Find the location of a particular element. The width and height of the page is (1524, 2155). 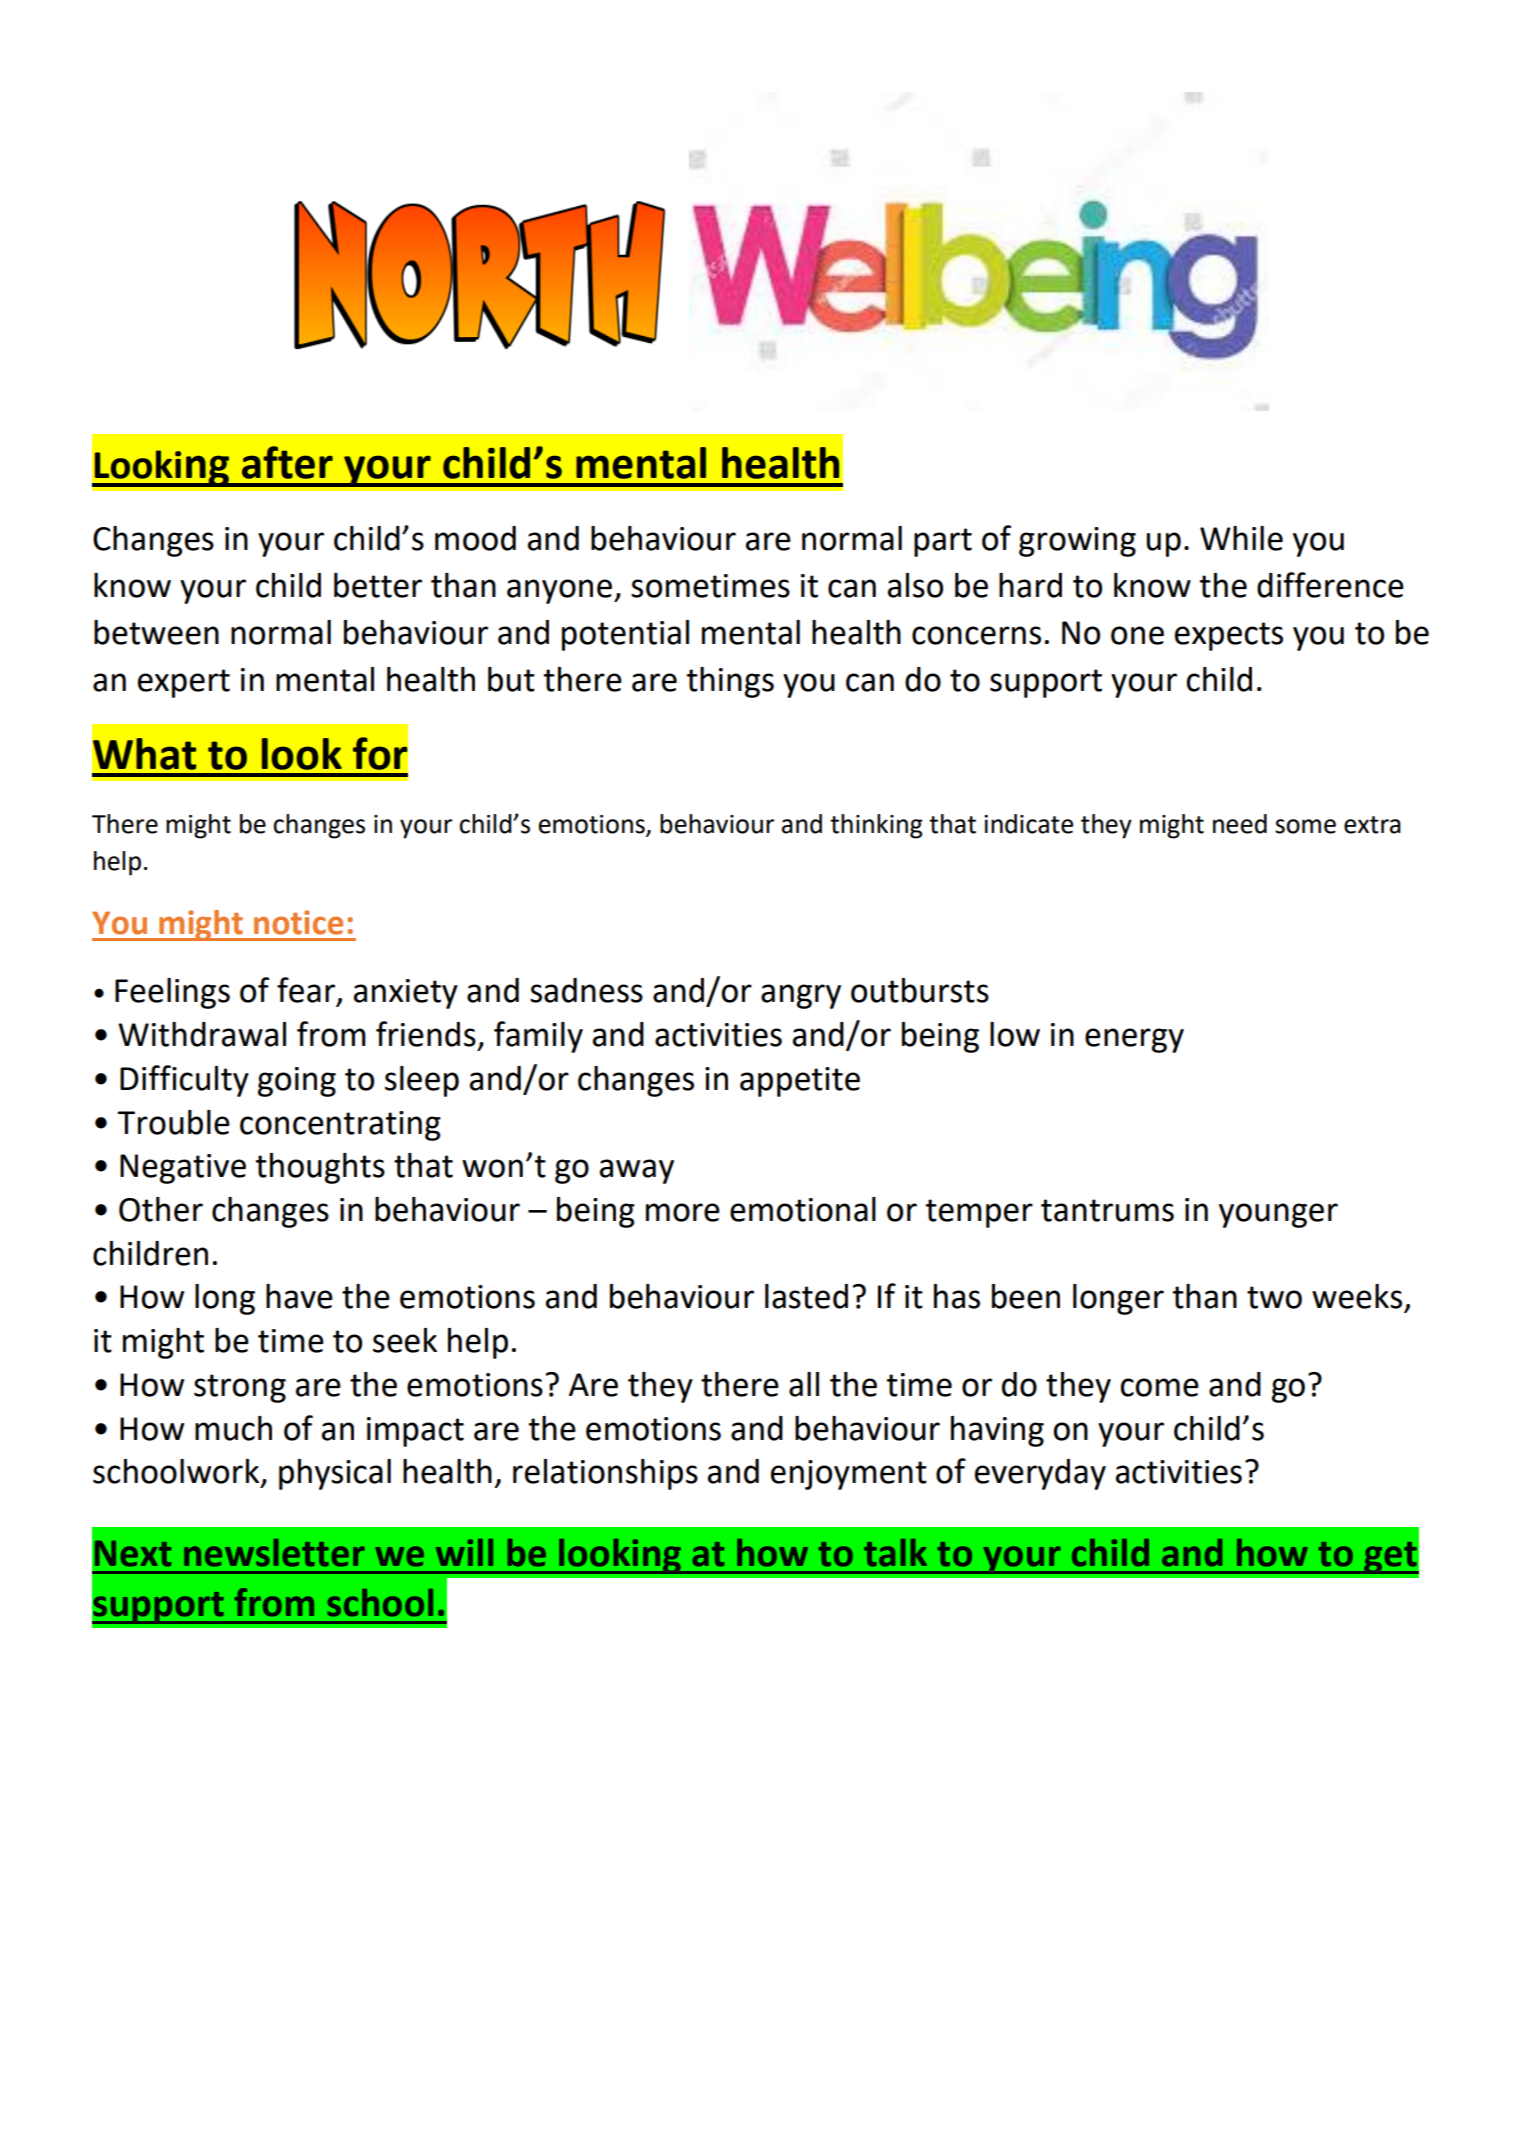

part is located at coordinates (943, 542).
